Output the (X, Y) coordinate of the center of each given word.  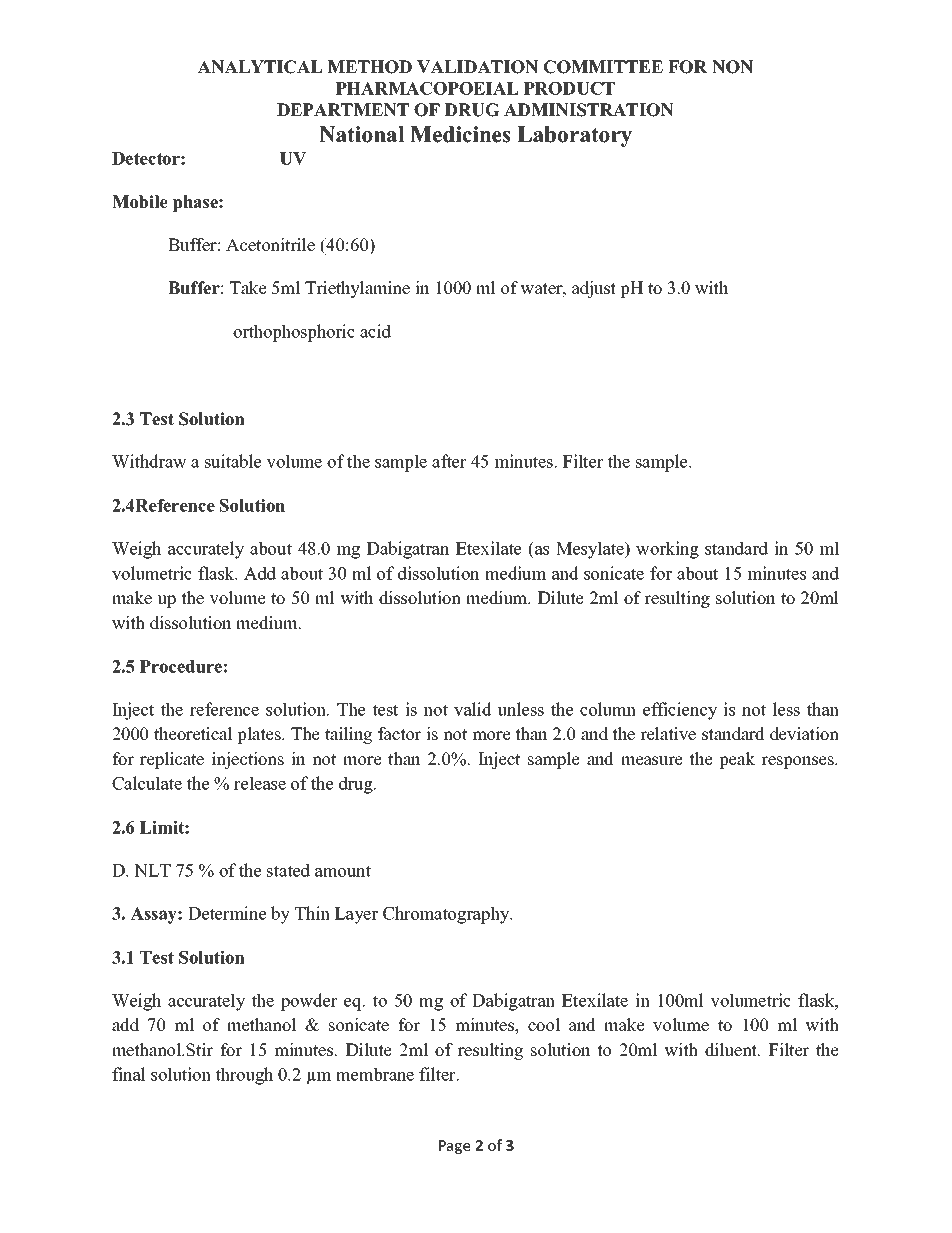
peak (737, 760)
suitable (233, 461)
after (449, 461)
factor (399, 734)
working (667, 550)
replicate (172, 760)
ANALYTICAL (260, 67)
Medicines (460, 134)
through (244, 1076)
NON (732, 67)
